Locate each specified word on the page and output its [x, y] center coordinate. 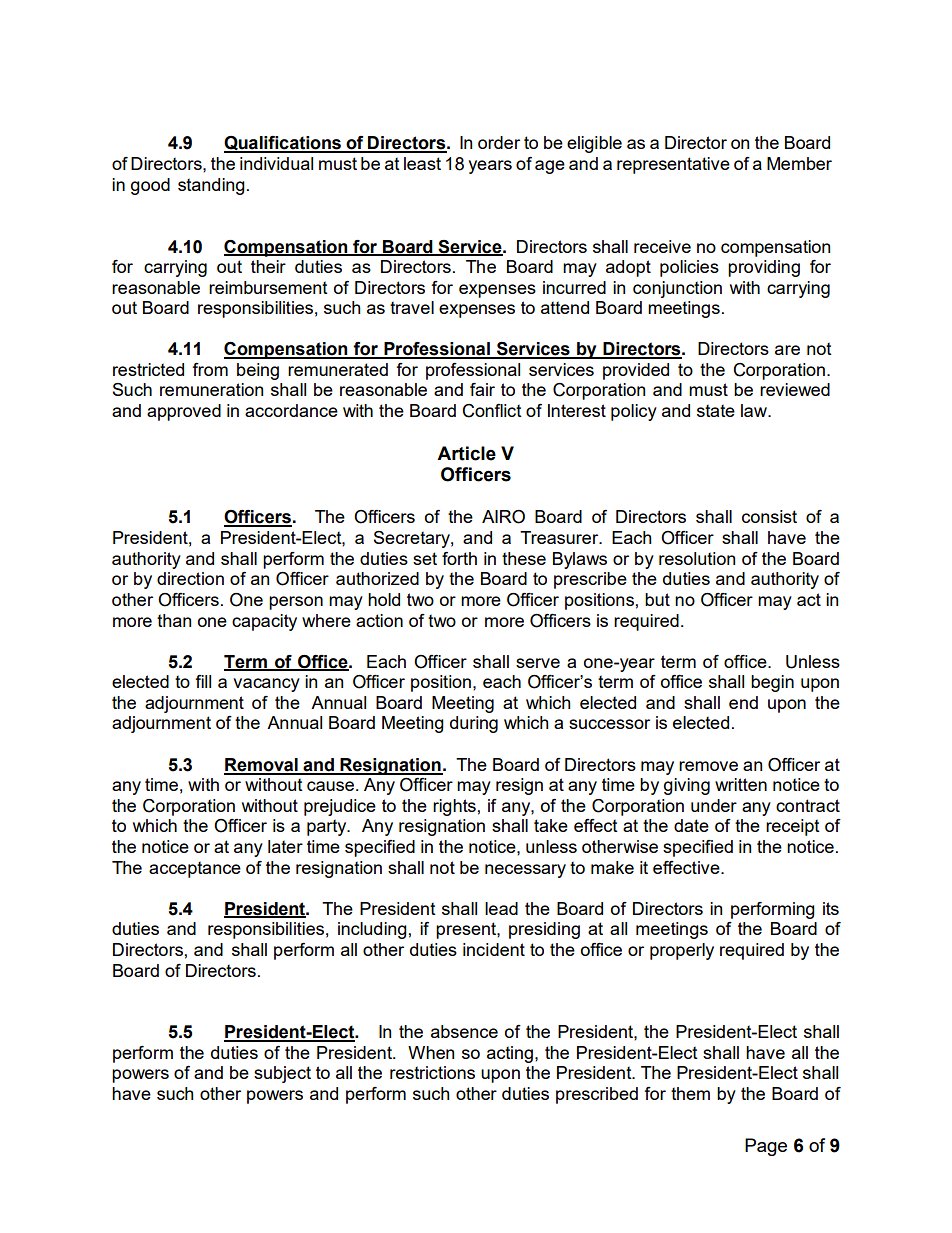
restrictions [432, 1072]
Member [799, 163]
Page [766, 1147]
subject [282, 1074]
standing [211, 186]
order [499, 142]
